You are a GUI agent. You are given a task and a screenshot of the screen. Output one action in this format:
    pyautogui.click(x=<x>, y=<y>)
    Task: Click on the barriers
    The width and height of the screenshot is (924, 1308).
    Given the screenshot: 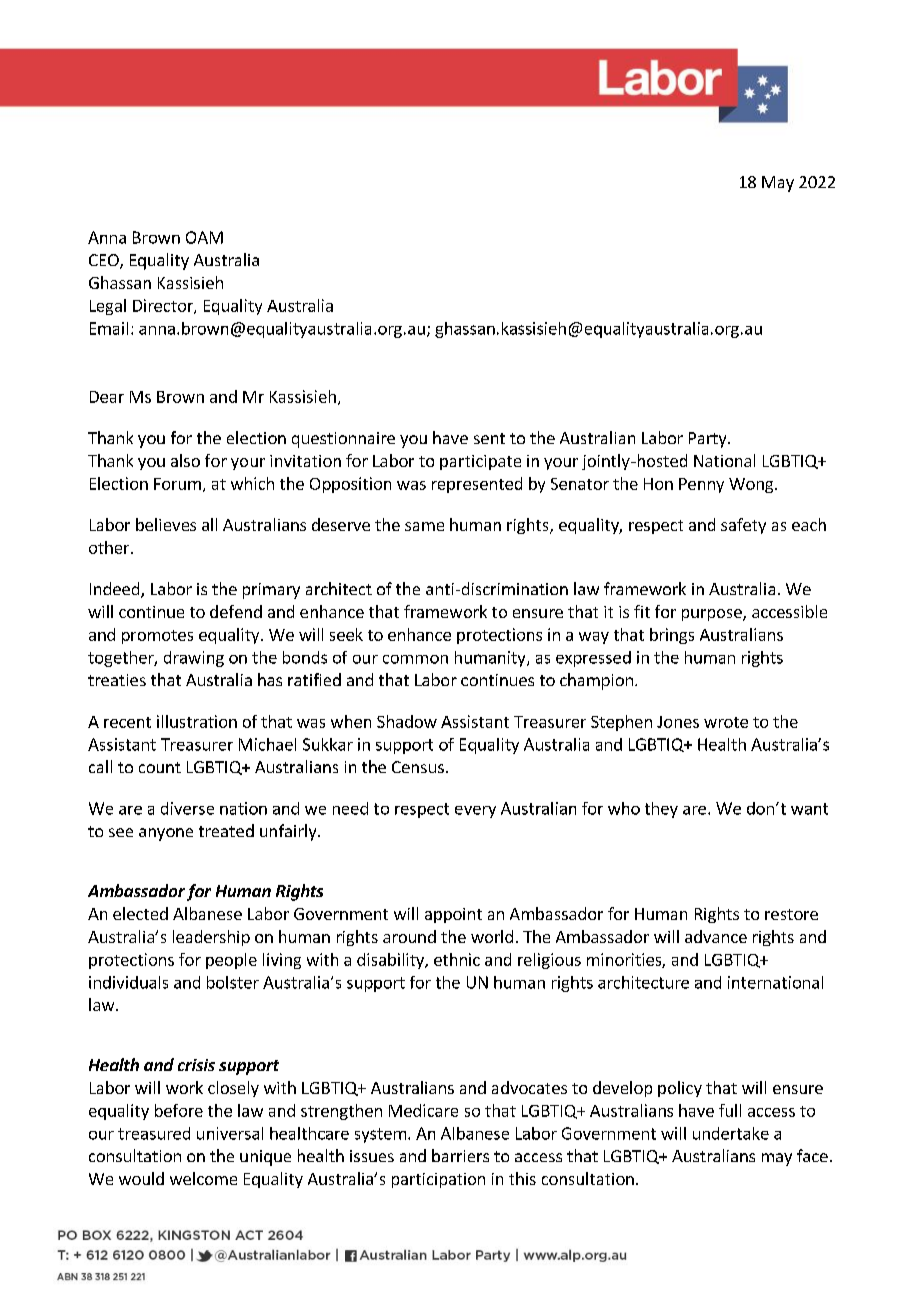 What is the action you would take?
    pyautogui.click(x=460, y=1155)
